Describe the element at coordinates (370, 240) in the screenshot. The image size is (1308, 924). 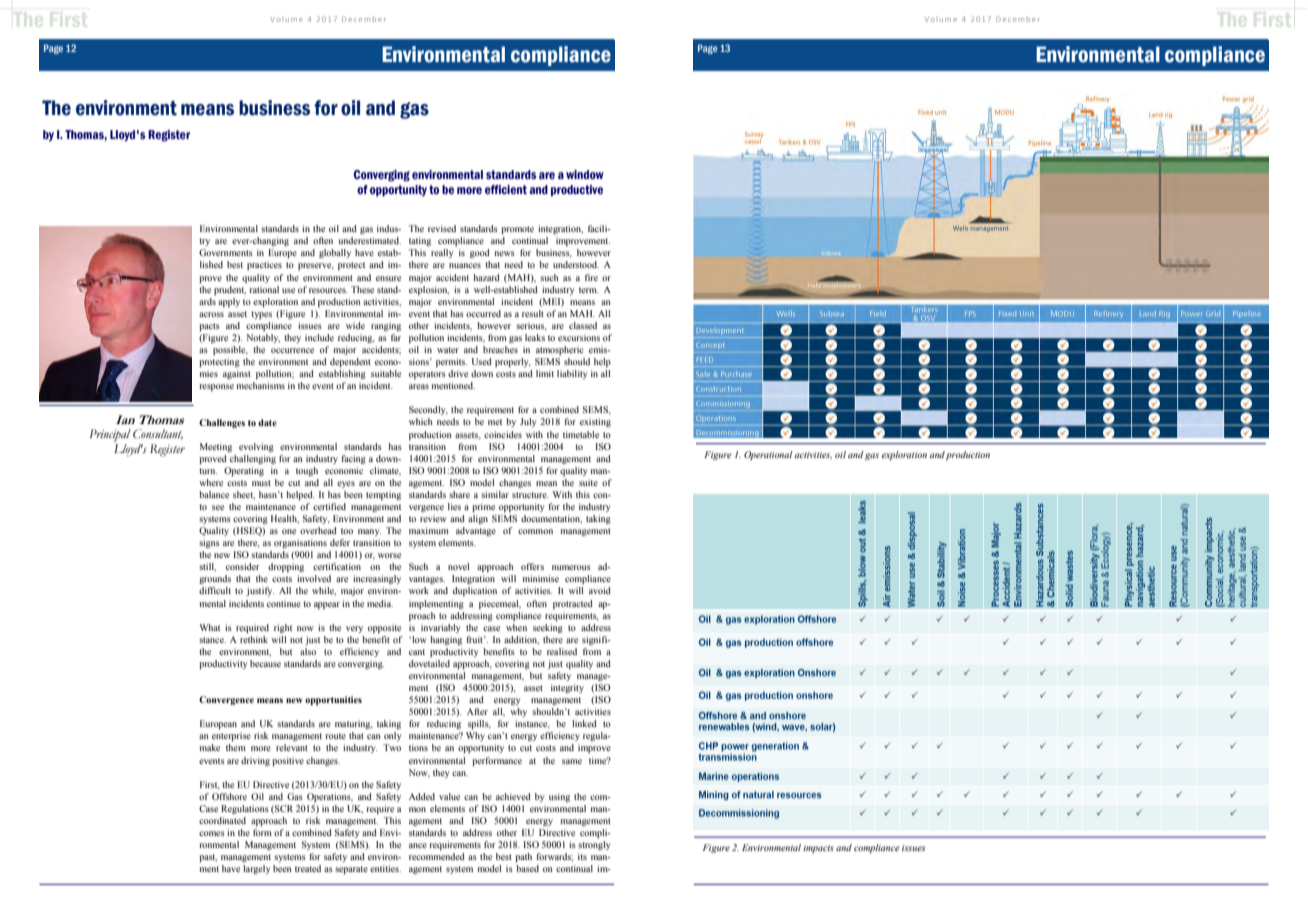
I see `underestimated` at that location.
